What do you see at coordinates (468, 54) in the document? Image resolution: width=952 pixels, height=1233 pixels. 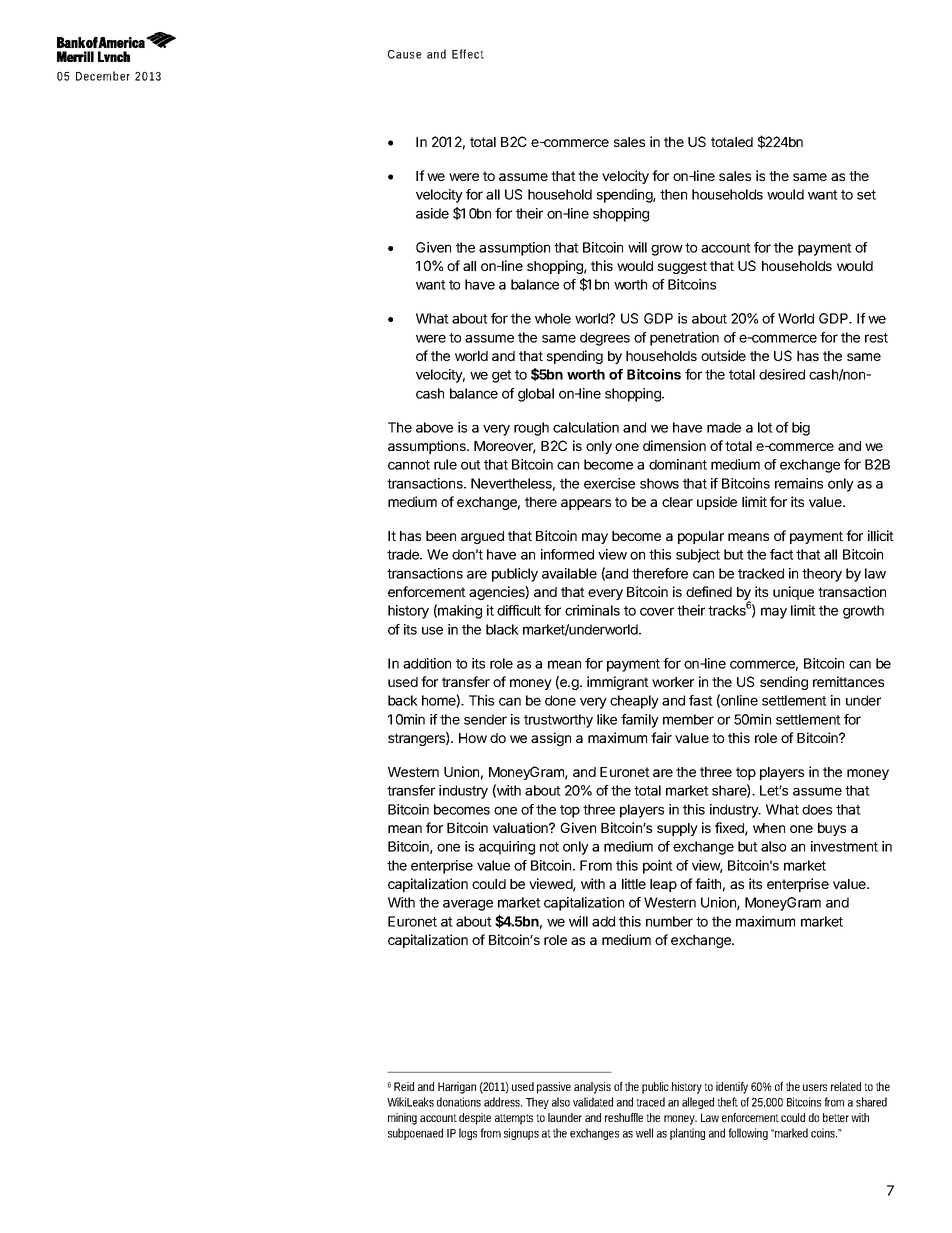 I see `Effect` at bounding box center [468, 54].
